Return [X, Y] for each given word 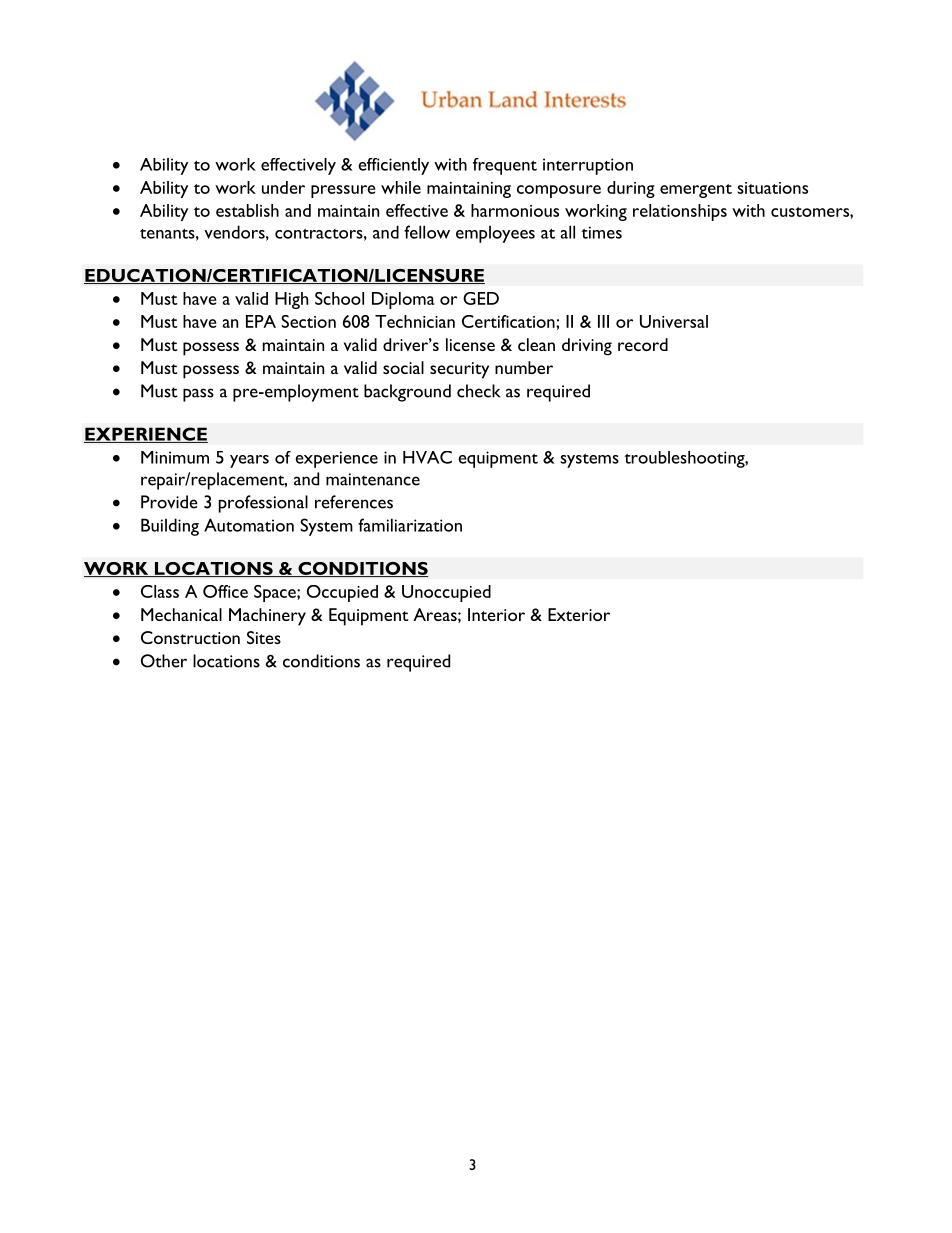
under [283, 187]
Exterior [579, 614]
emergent [696, 191]
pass [198, 395]
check [478, 391]
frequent [505, 166]
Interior [496, 614]
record [643, 344]
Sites [264, 637]
